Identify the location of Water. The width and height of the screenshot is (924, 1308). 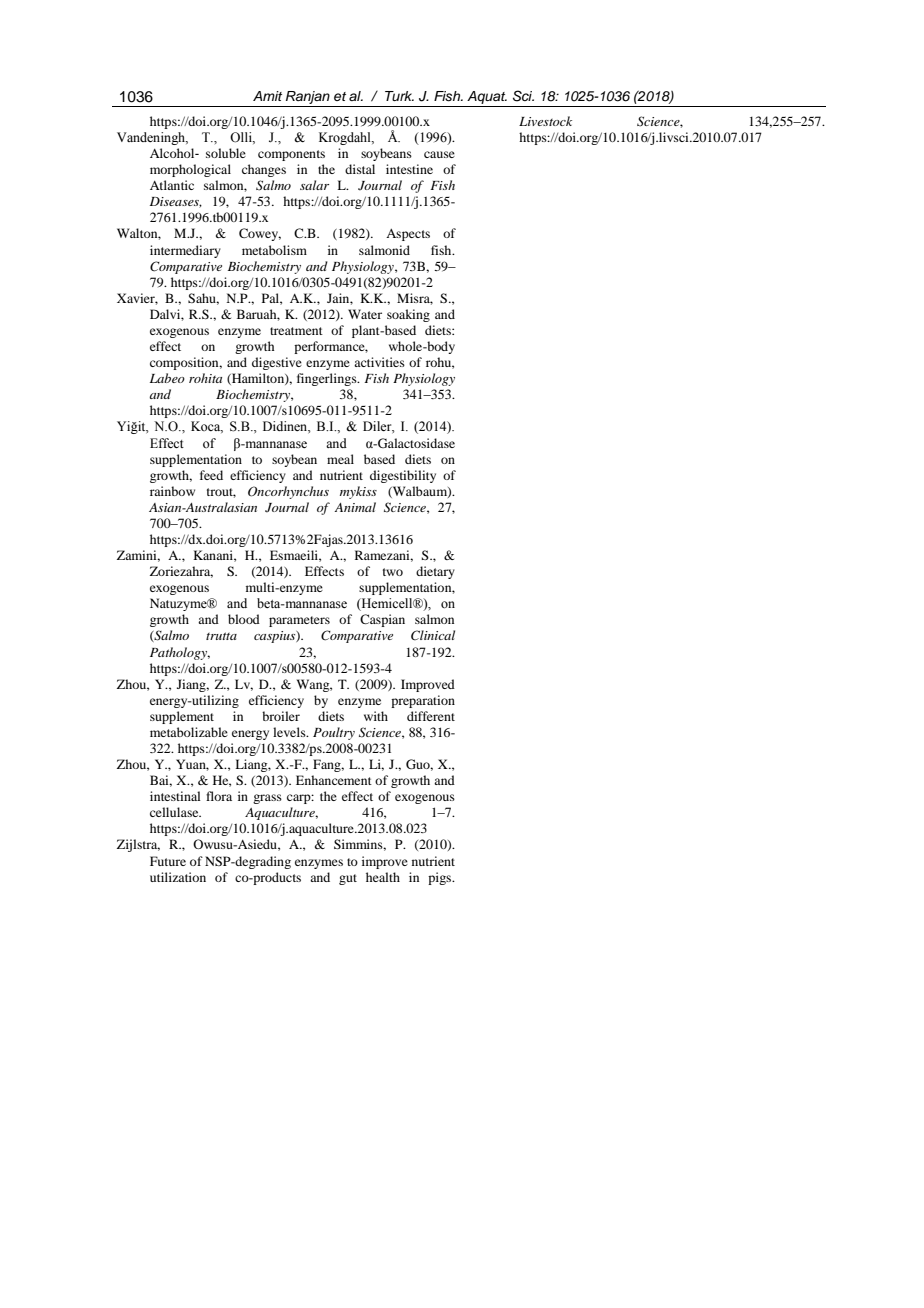
(365, 314).
